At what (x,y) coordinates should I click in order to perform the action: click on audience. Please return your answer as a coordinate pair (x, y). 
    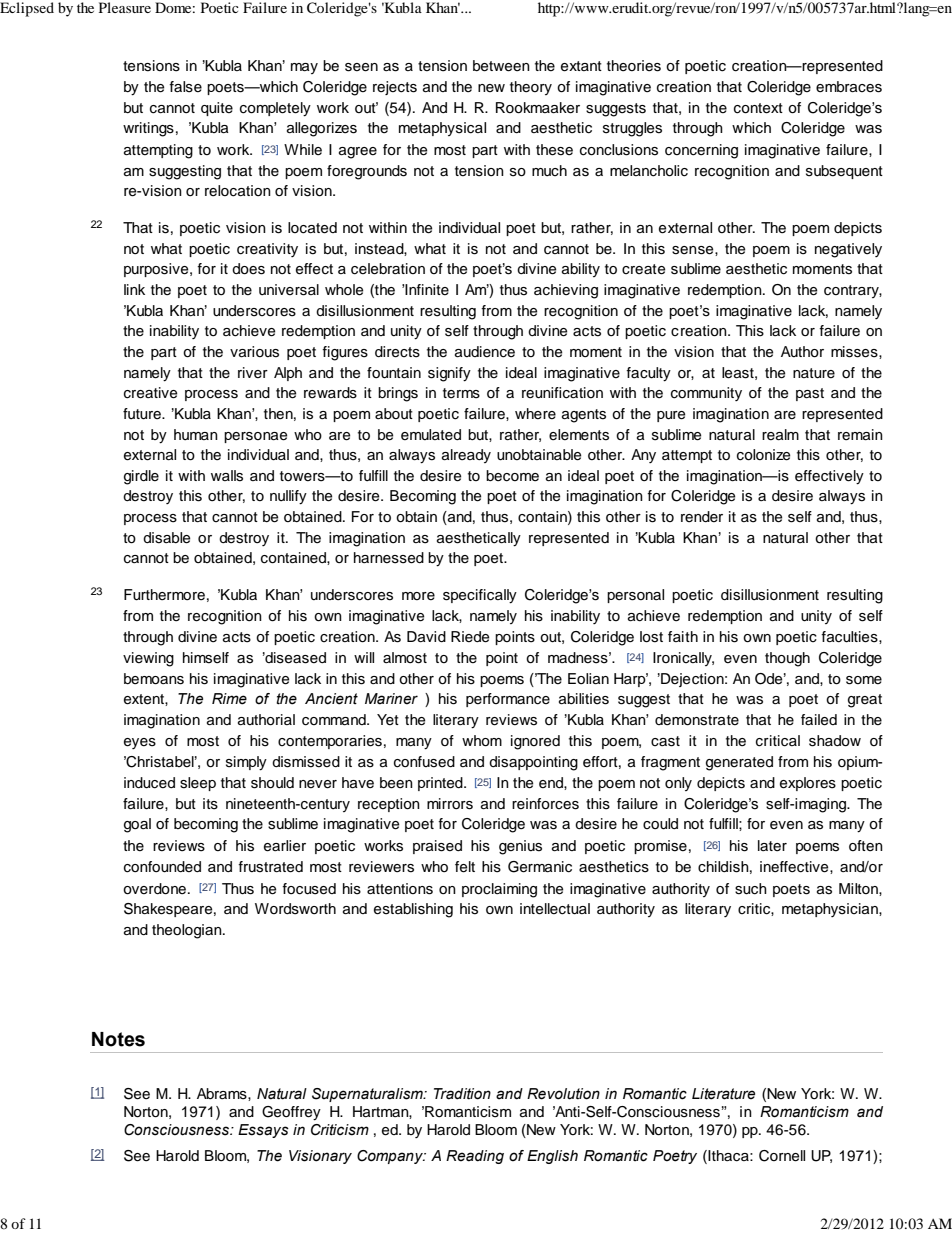
    Looking at the image, I should click on (485, 352).
